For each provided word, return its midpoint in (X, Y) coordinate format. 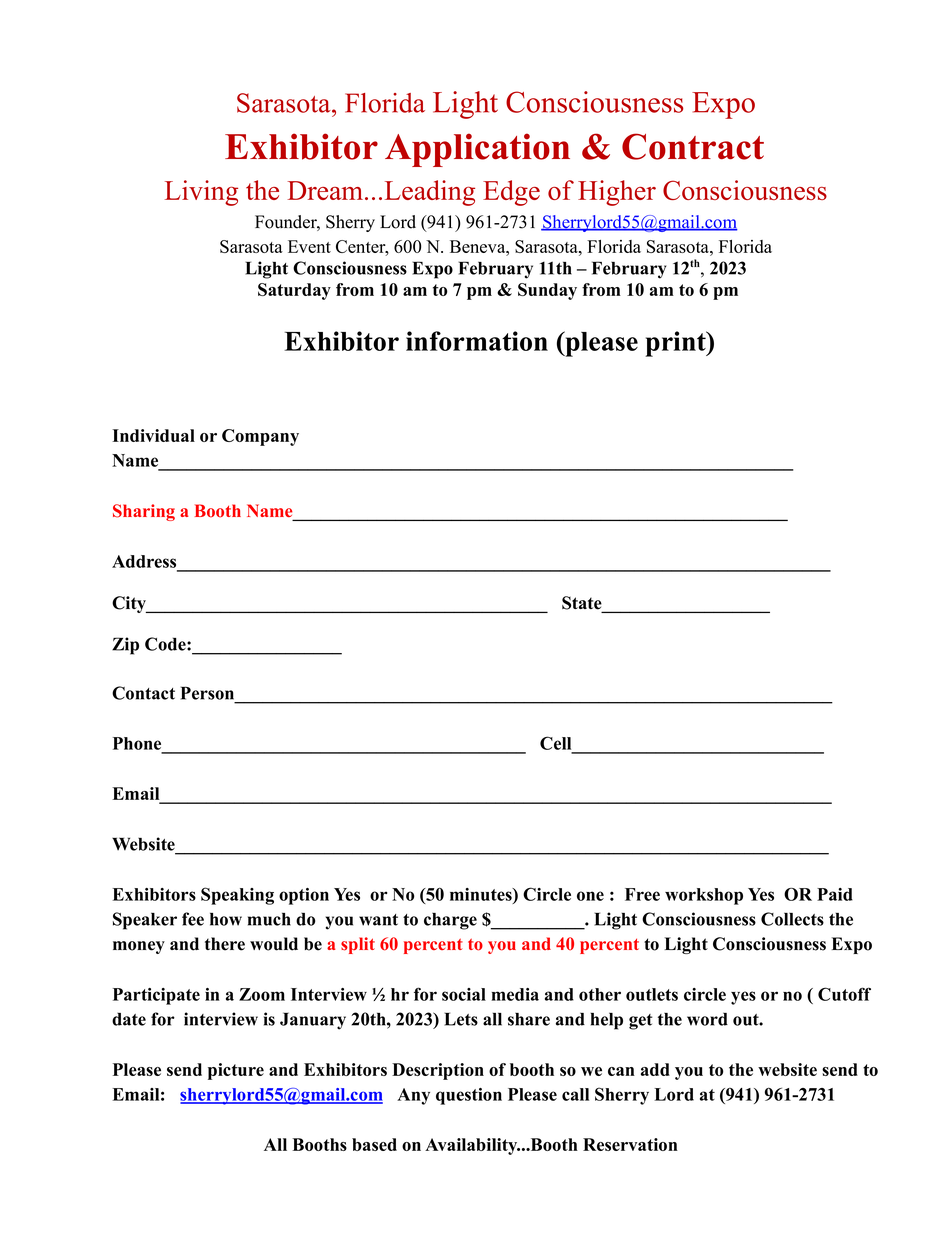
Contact (143, 693)
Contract (693, 146)
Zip (125, 646)
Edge (511, 193)
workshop (704, 896)
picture (236, 1071)
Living (201, 193)
